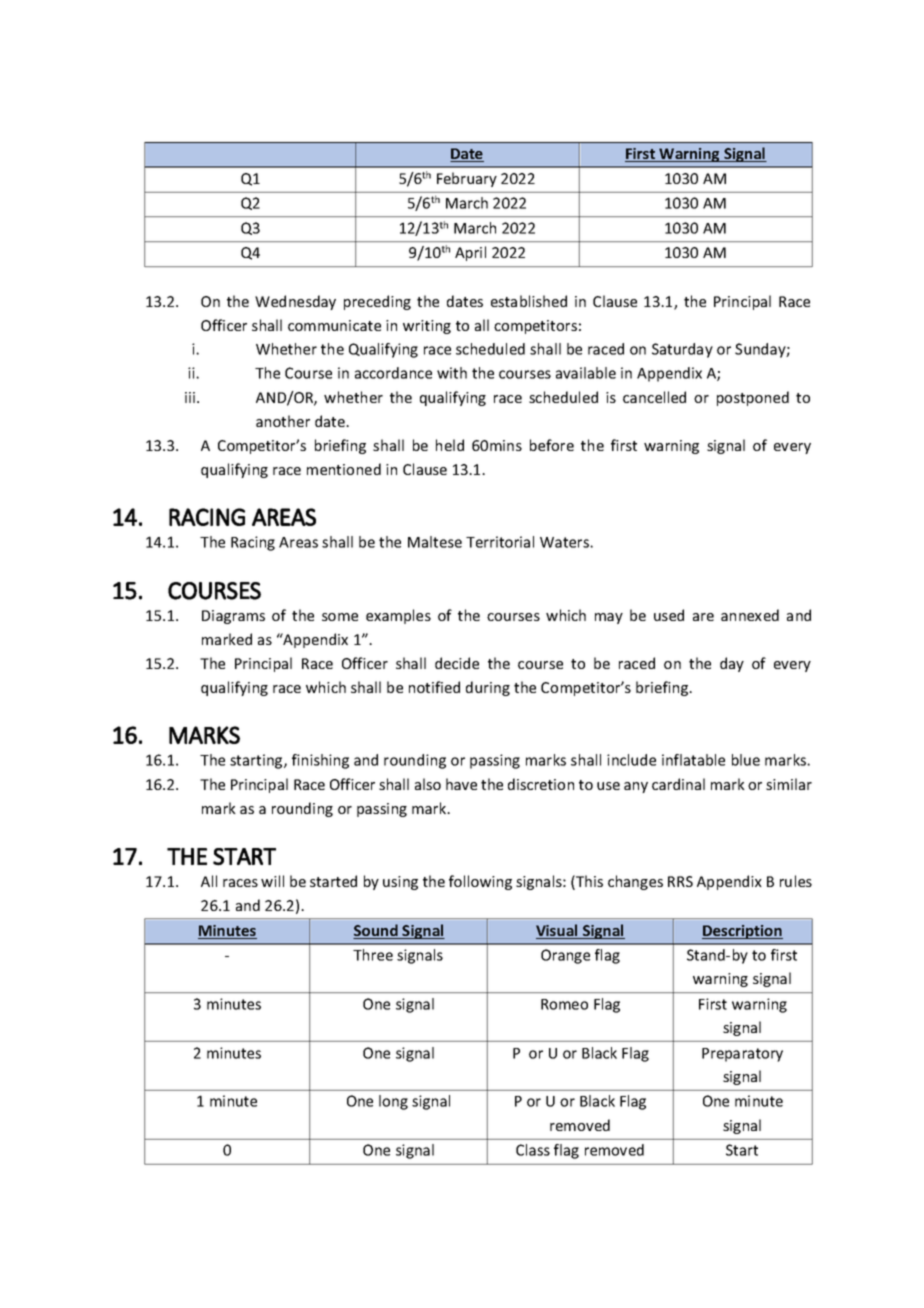 The height and width of the screenshot is (1308, 924). What do you see at coordinates (467, 179) in the screenshot?
I see `February` at bounding box center [467, 179].
